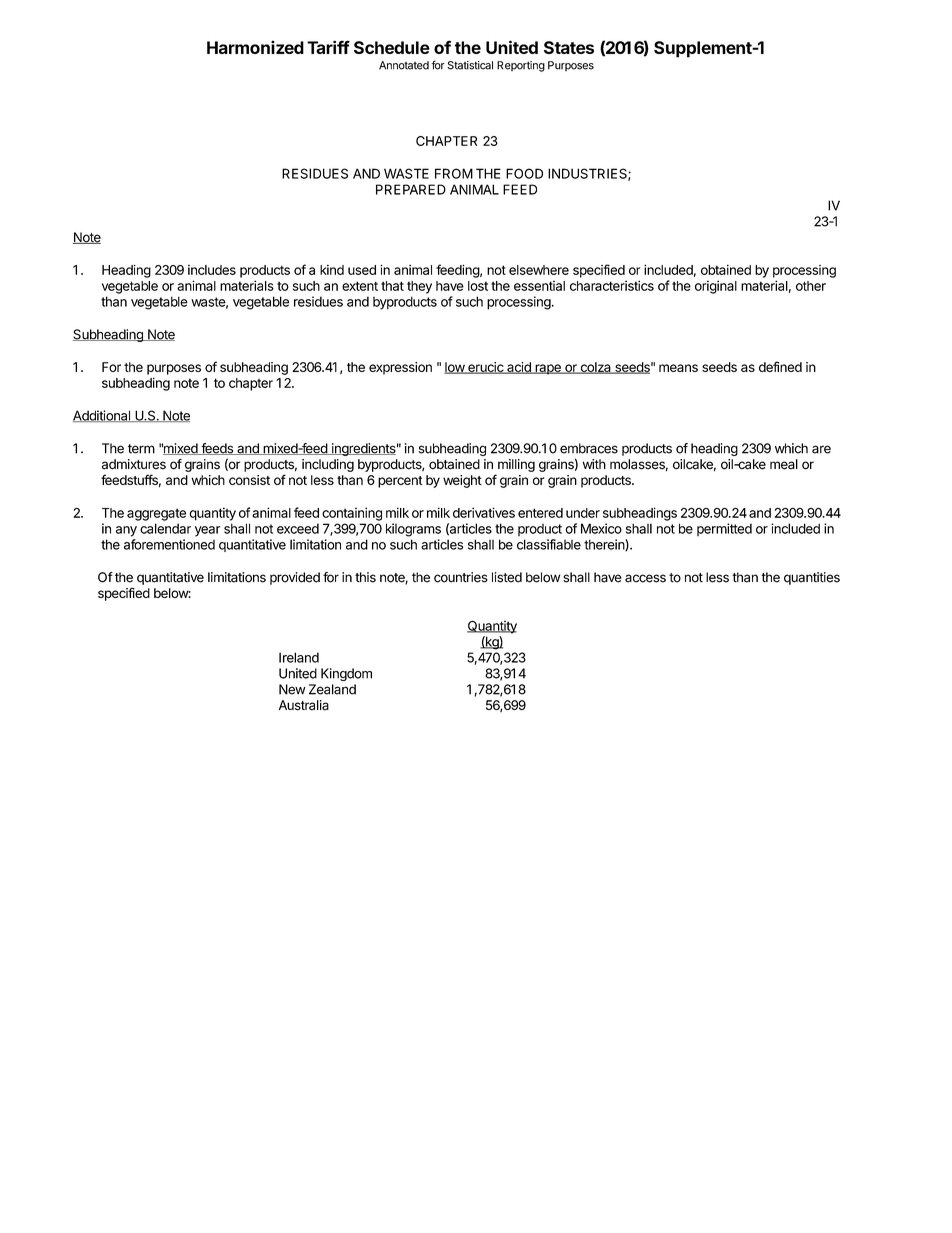 This screenshot has height=1233, width=952. Describe the element at coordinates (724, 529) in the screenshot. I see `permitted` at that location.
